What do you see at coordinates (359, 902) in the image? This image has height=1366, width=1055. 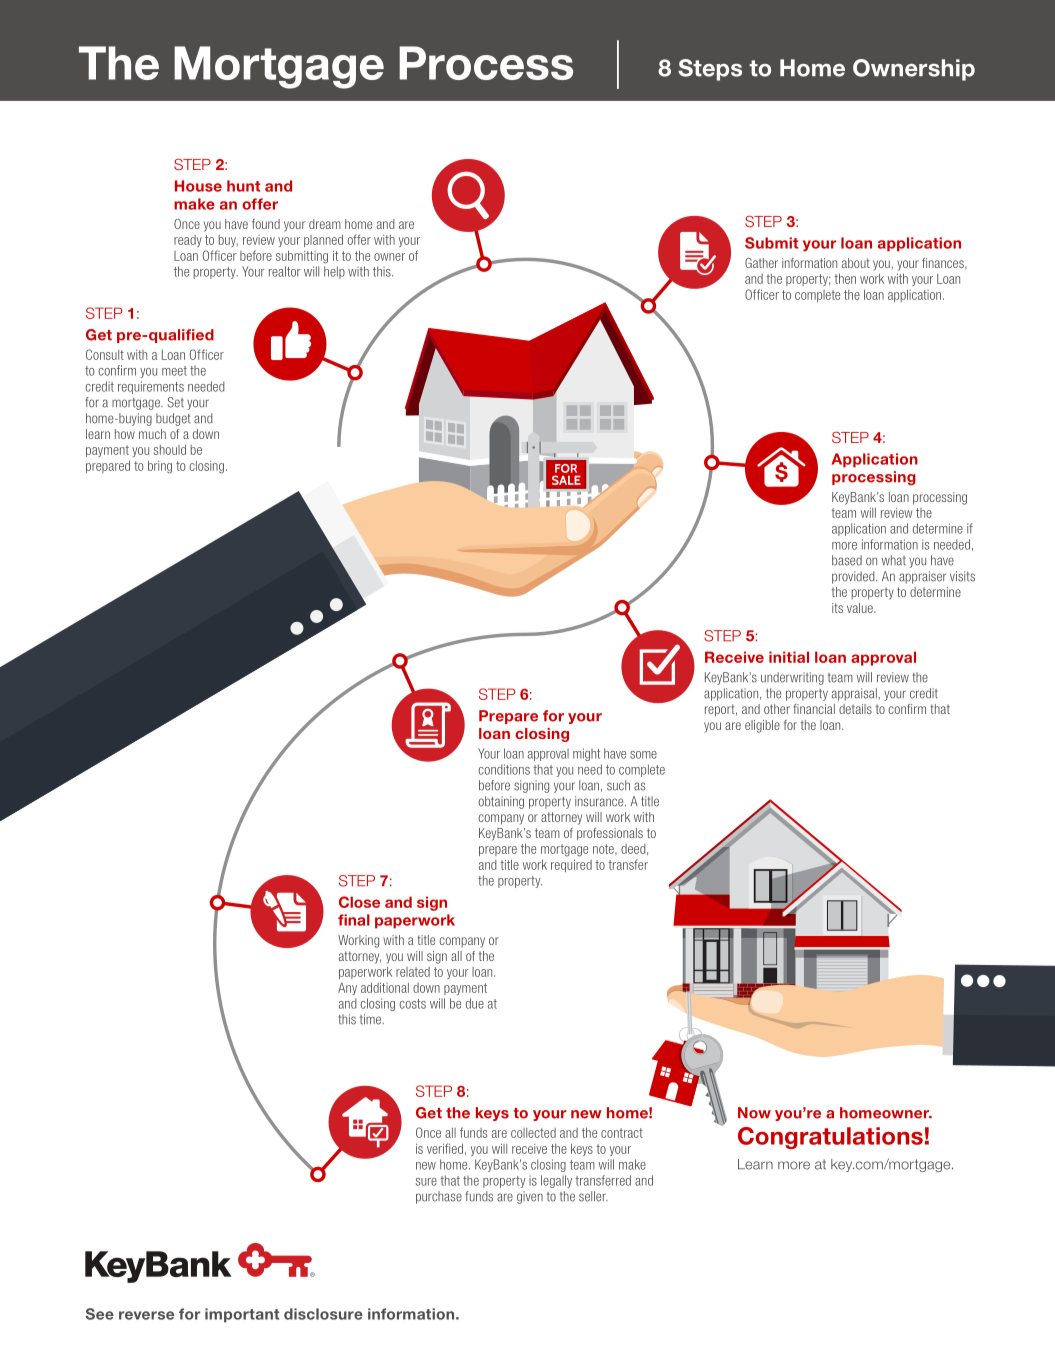 I see `Close` at bounding box center [359, 902].
